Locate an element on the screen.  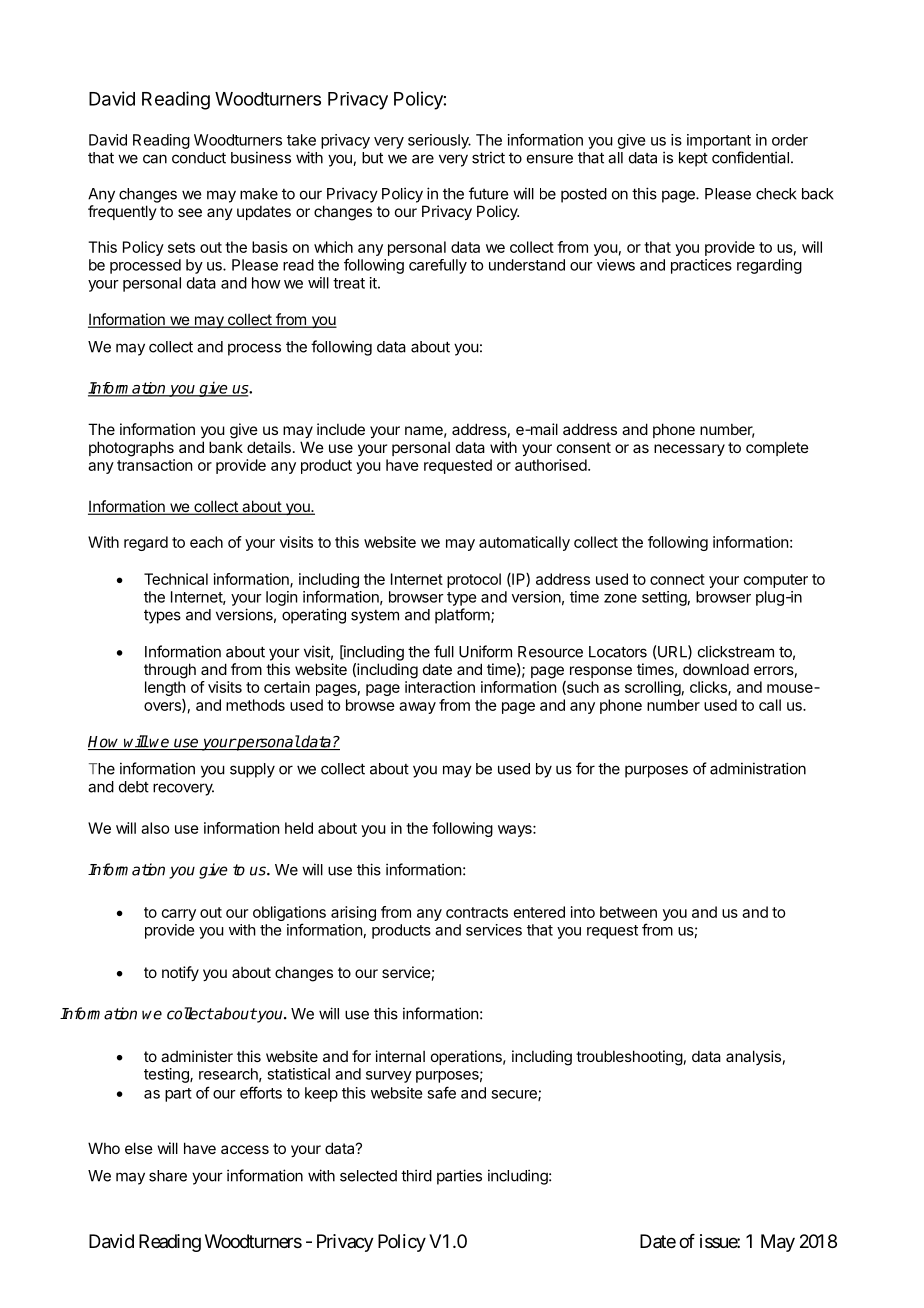
download is located at coordinates (716, 669).
